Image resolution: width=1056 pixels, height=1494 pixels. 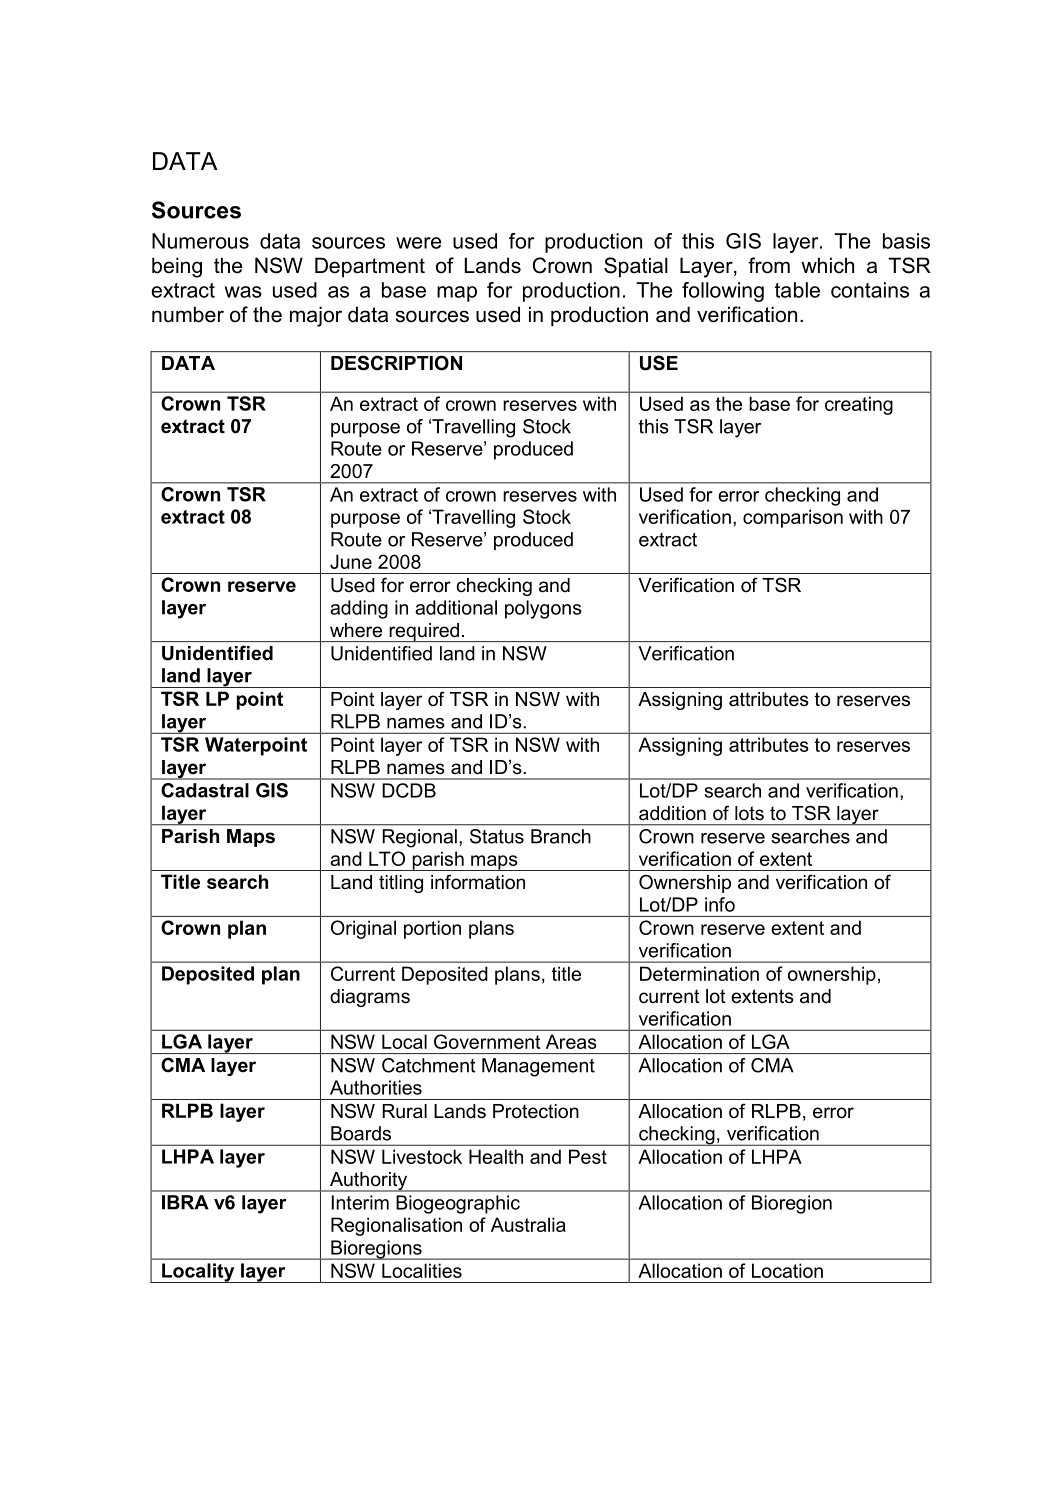 I want to click on polygons, so click(x=543, y=609).
